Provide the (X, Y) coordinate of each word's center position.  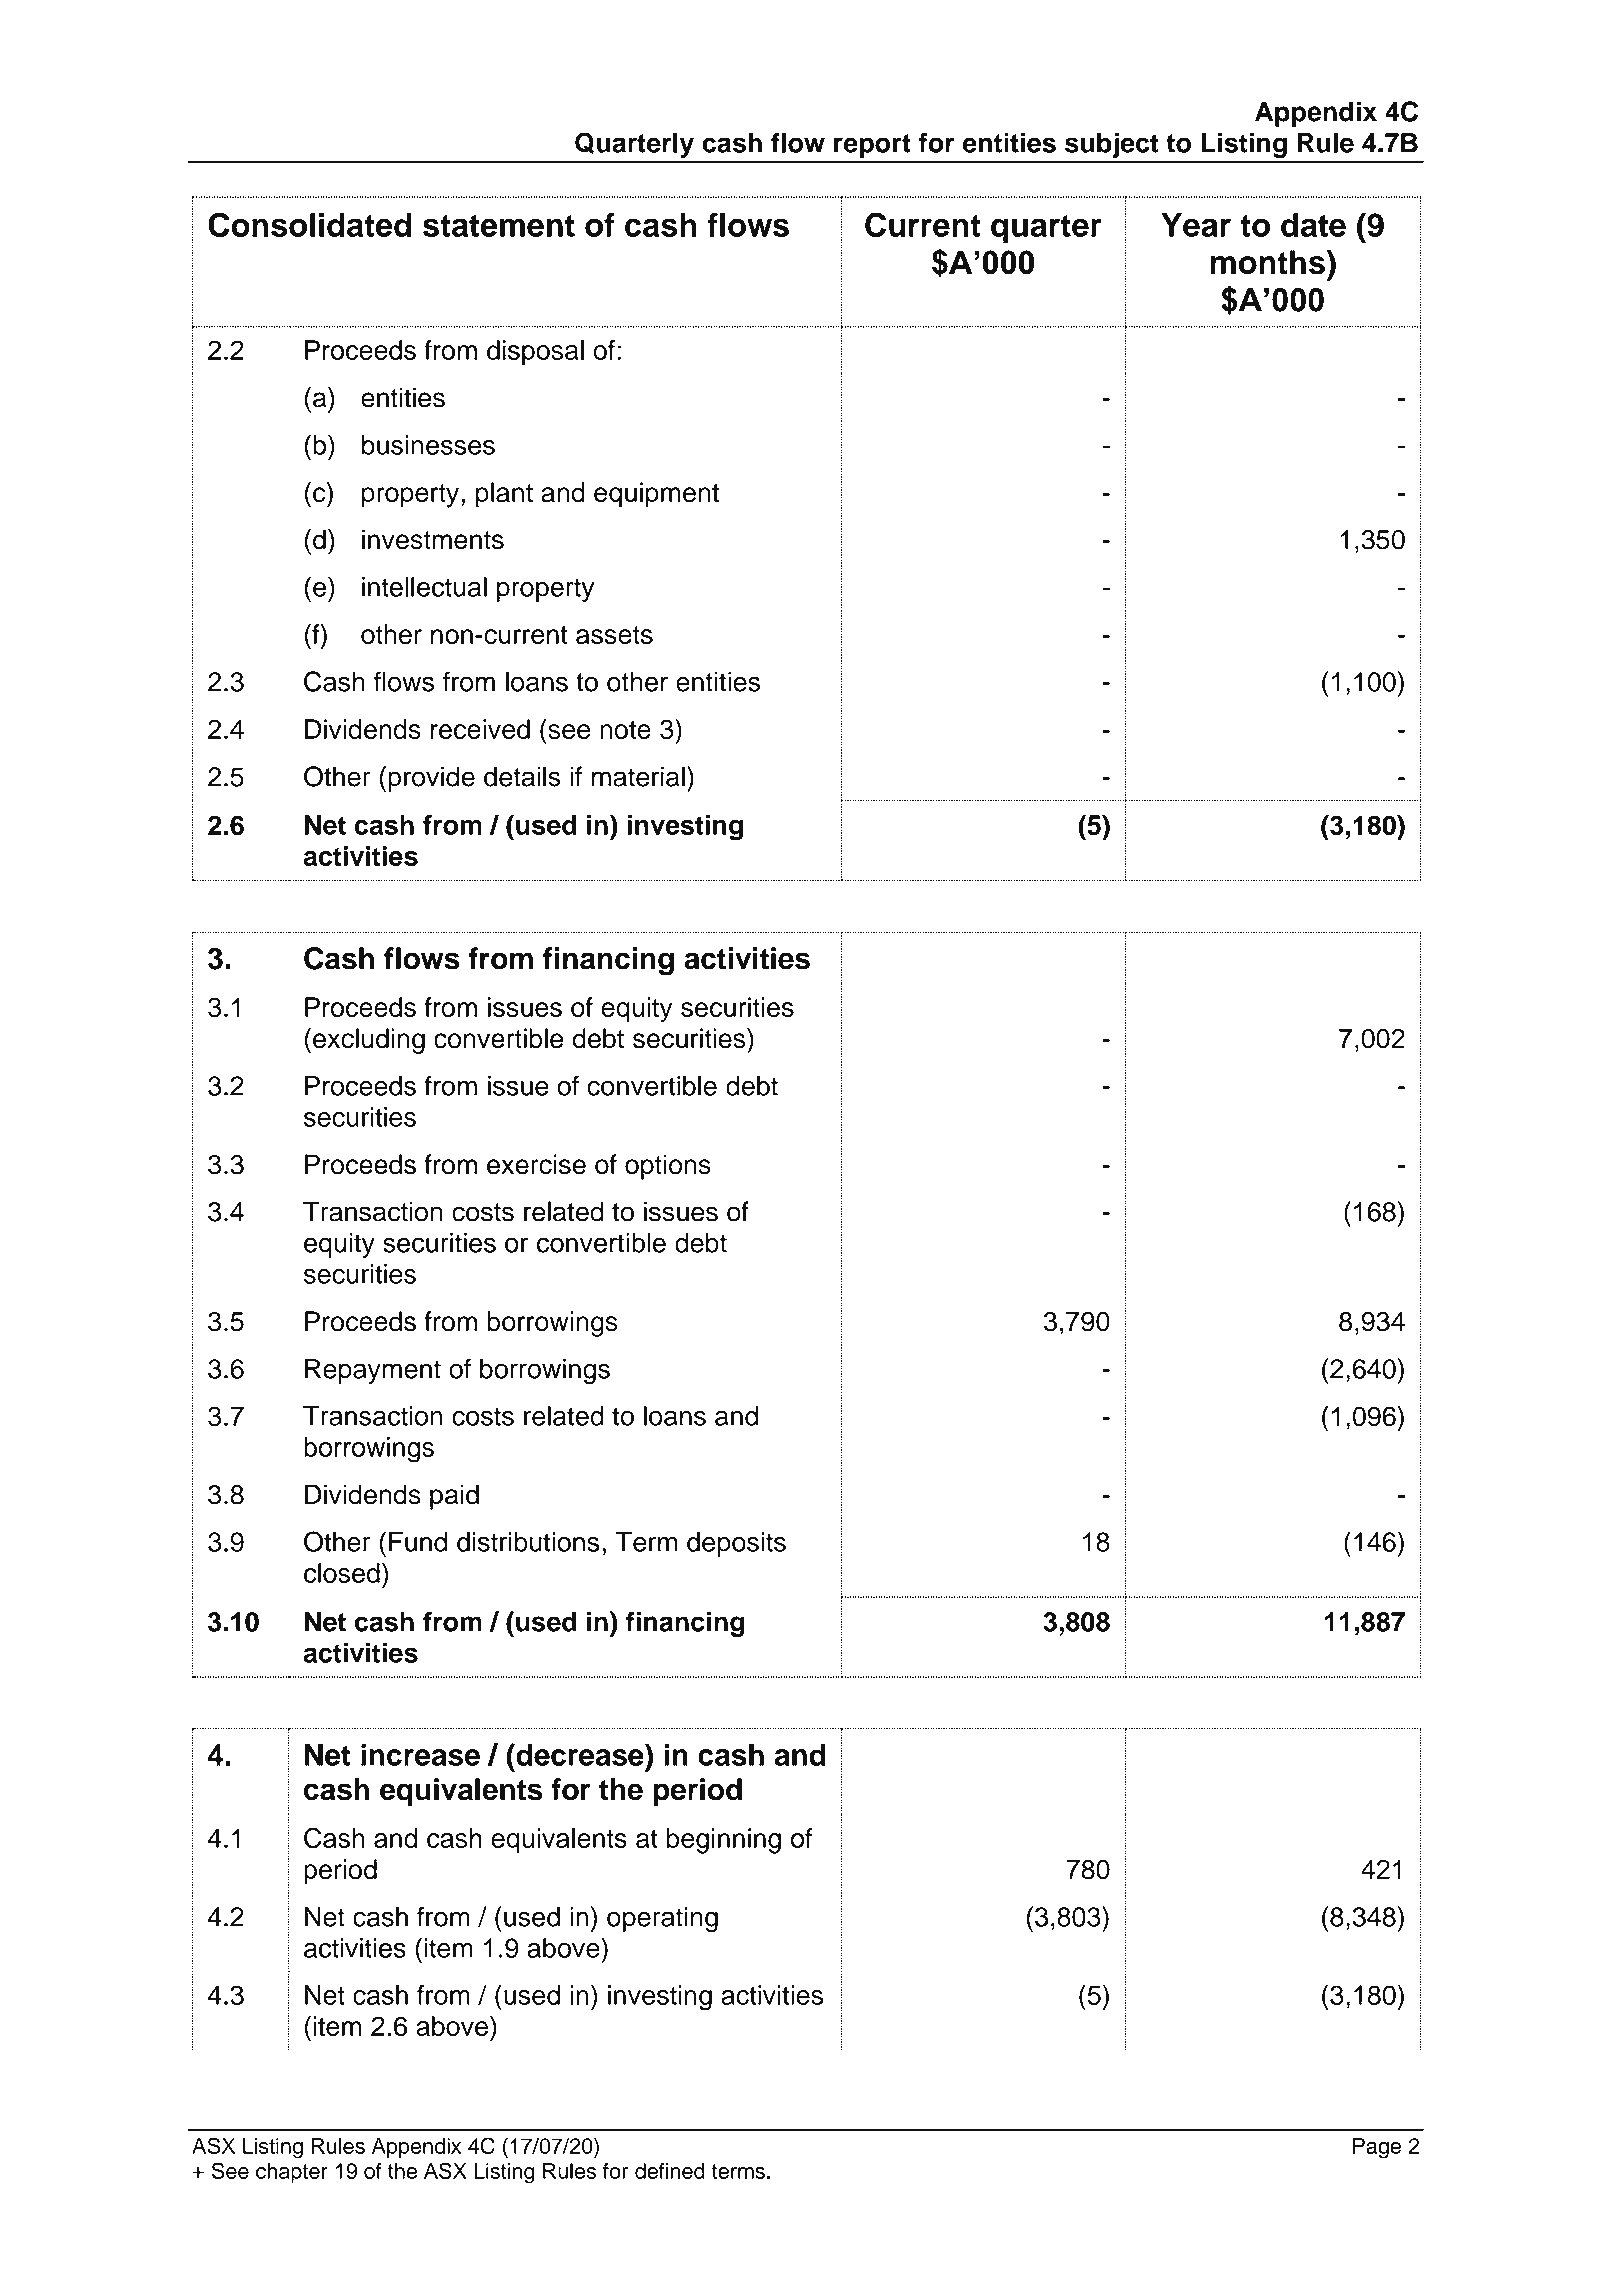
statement (499, 225)
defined (670, 2171)
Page (1377, 2148)
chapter (292, 2173)
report (872, 146)
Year (1196, 225)
